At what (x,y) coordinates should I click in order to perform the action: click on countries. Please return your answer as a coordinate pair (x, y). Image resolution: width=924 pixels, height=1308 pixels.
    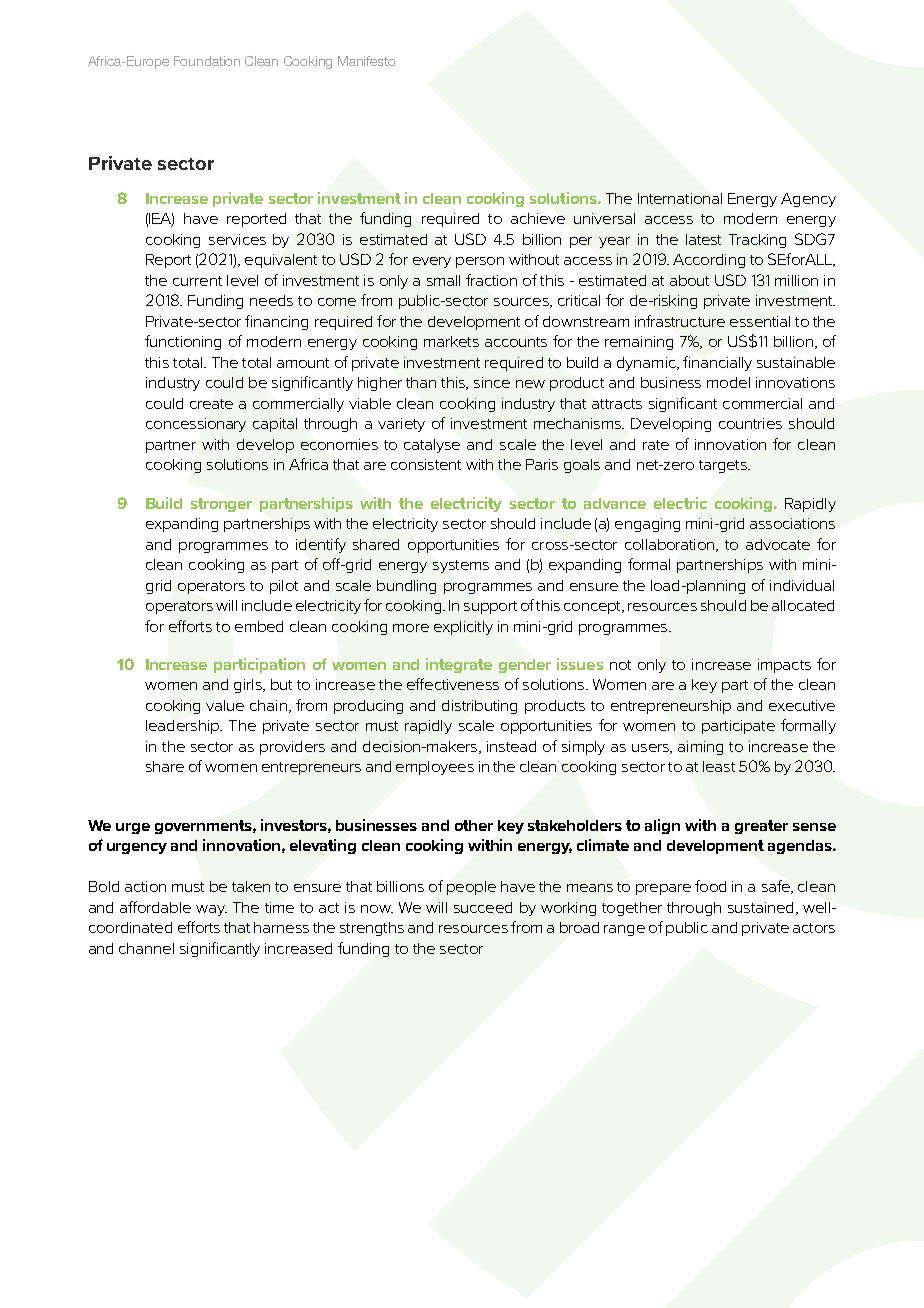
    Looking at the image, I should click on (750, 423).
